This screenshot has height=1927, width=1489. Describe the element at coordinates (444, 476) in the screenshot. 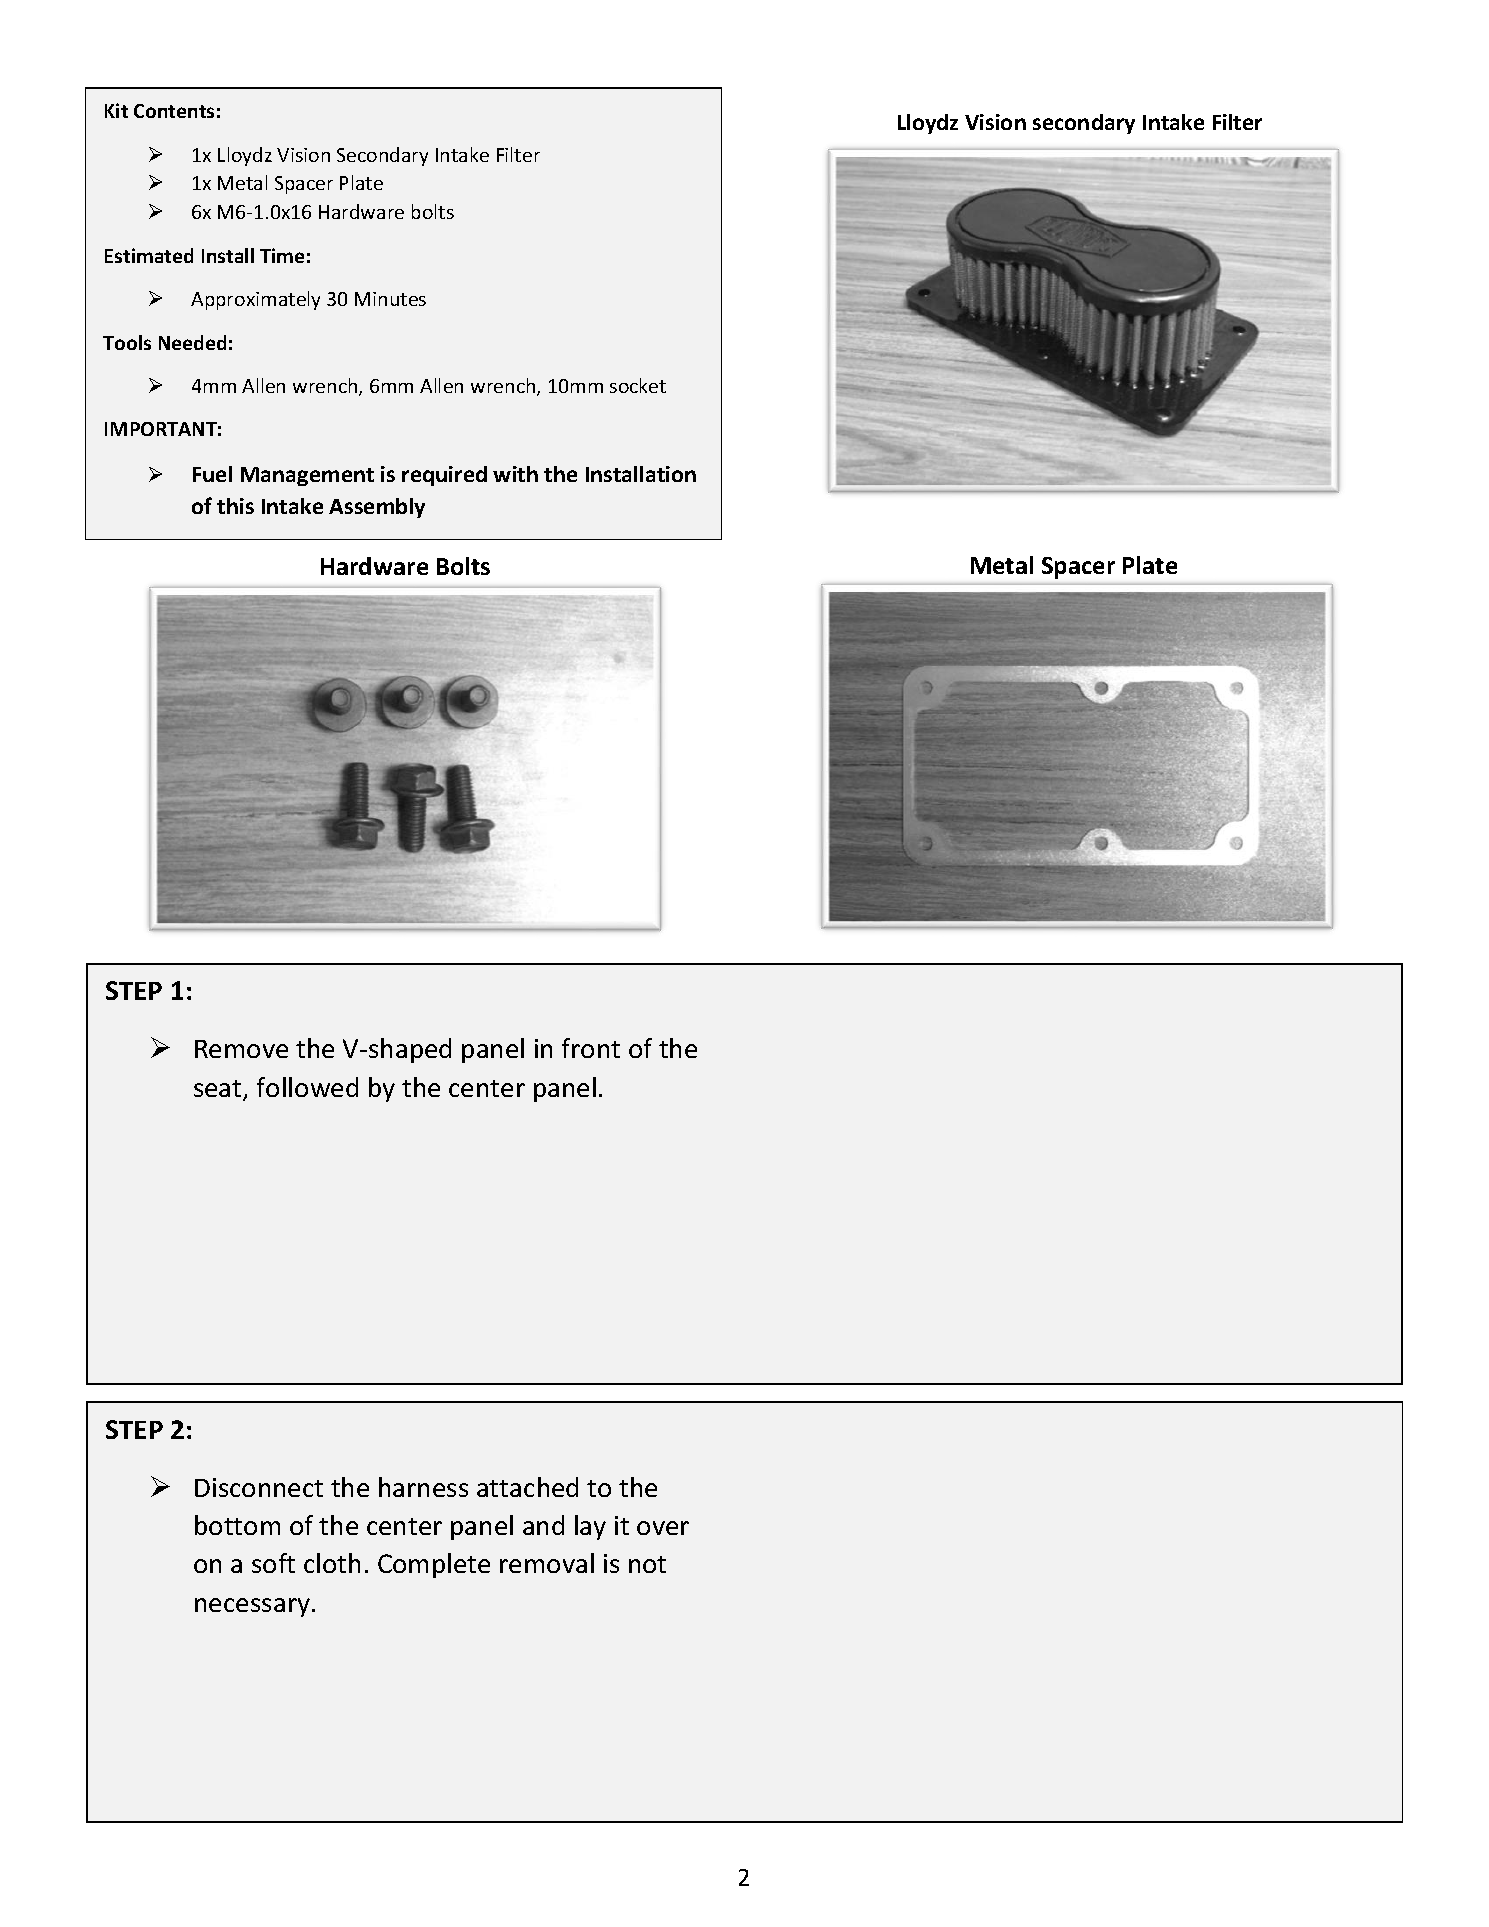

I see `required` at that location.
